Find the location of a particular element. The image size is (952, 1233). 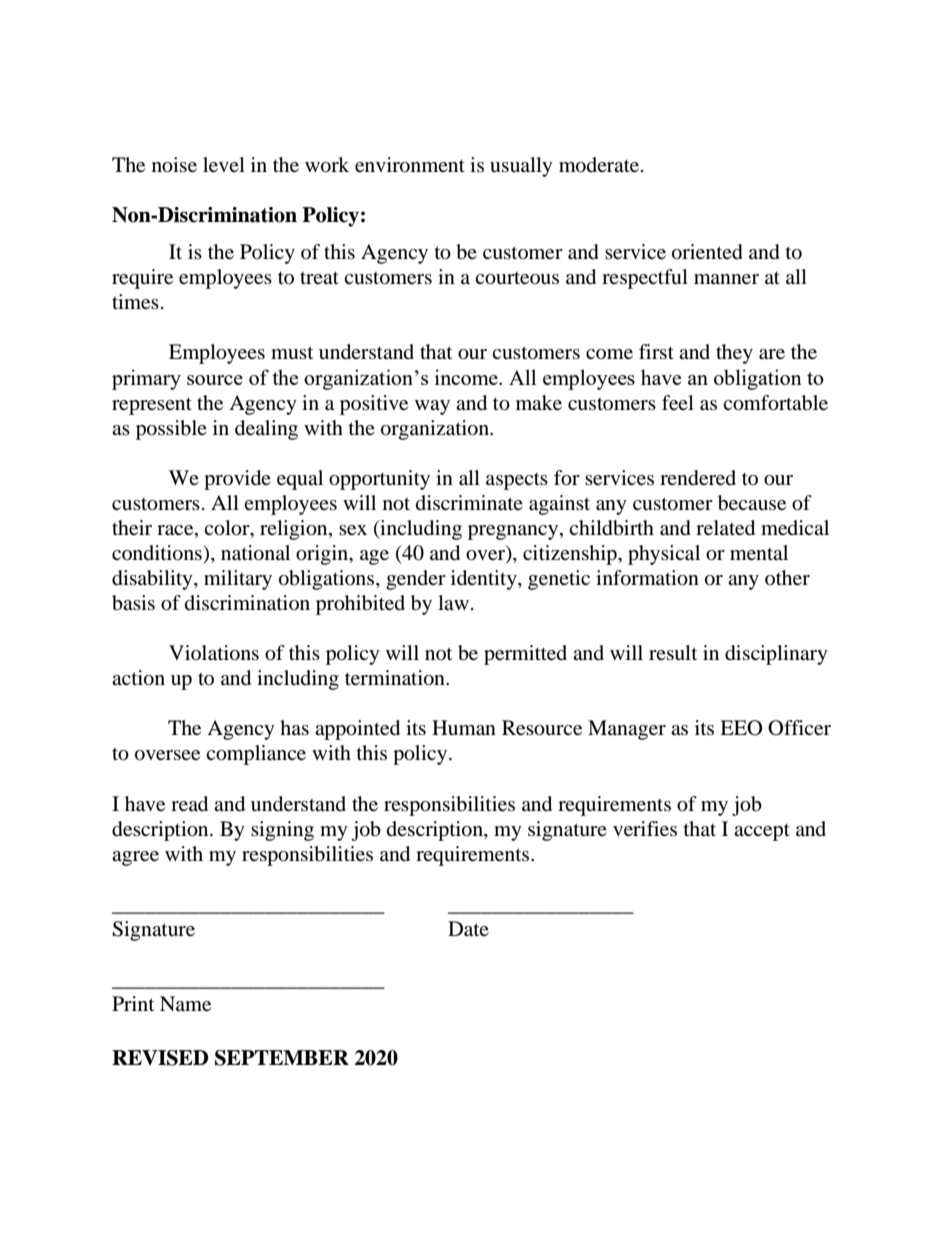

accept is located at coordinates (762, 832).
